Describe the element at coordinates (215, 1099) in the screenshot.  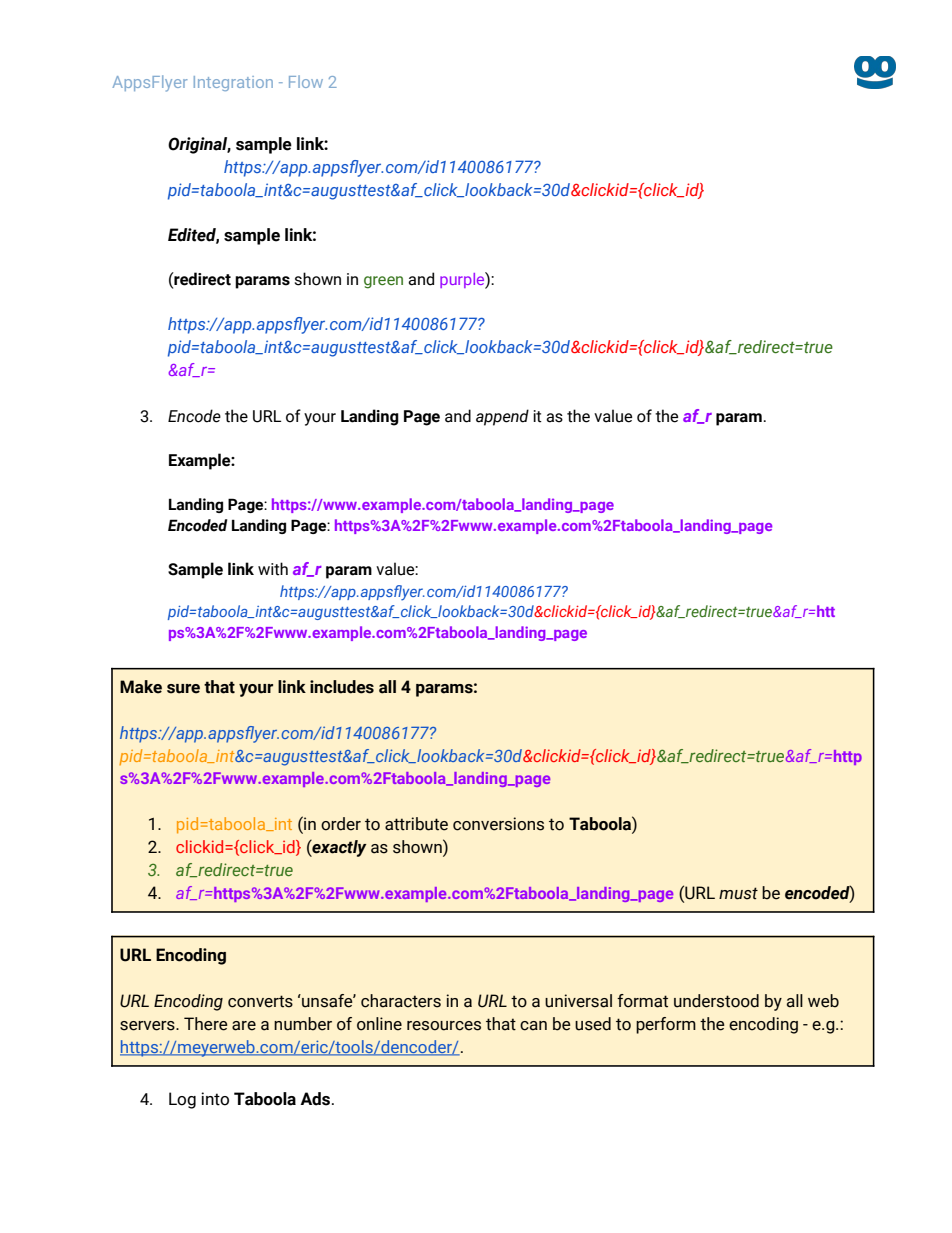
I see `into` at that location.
